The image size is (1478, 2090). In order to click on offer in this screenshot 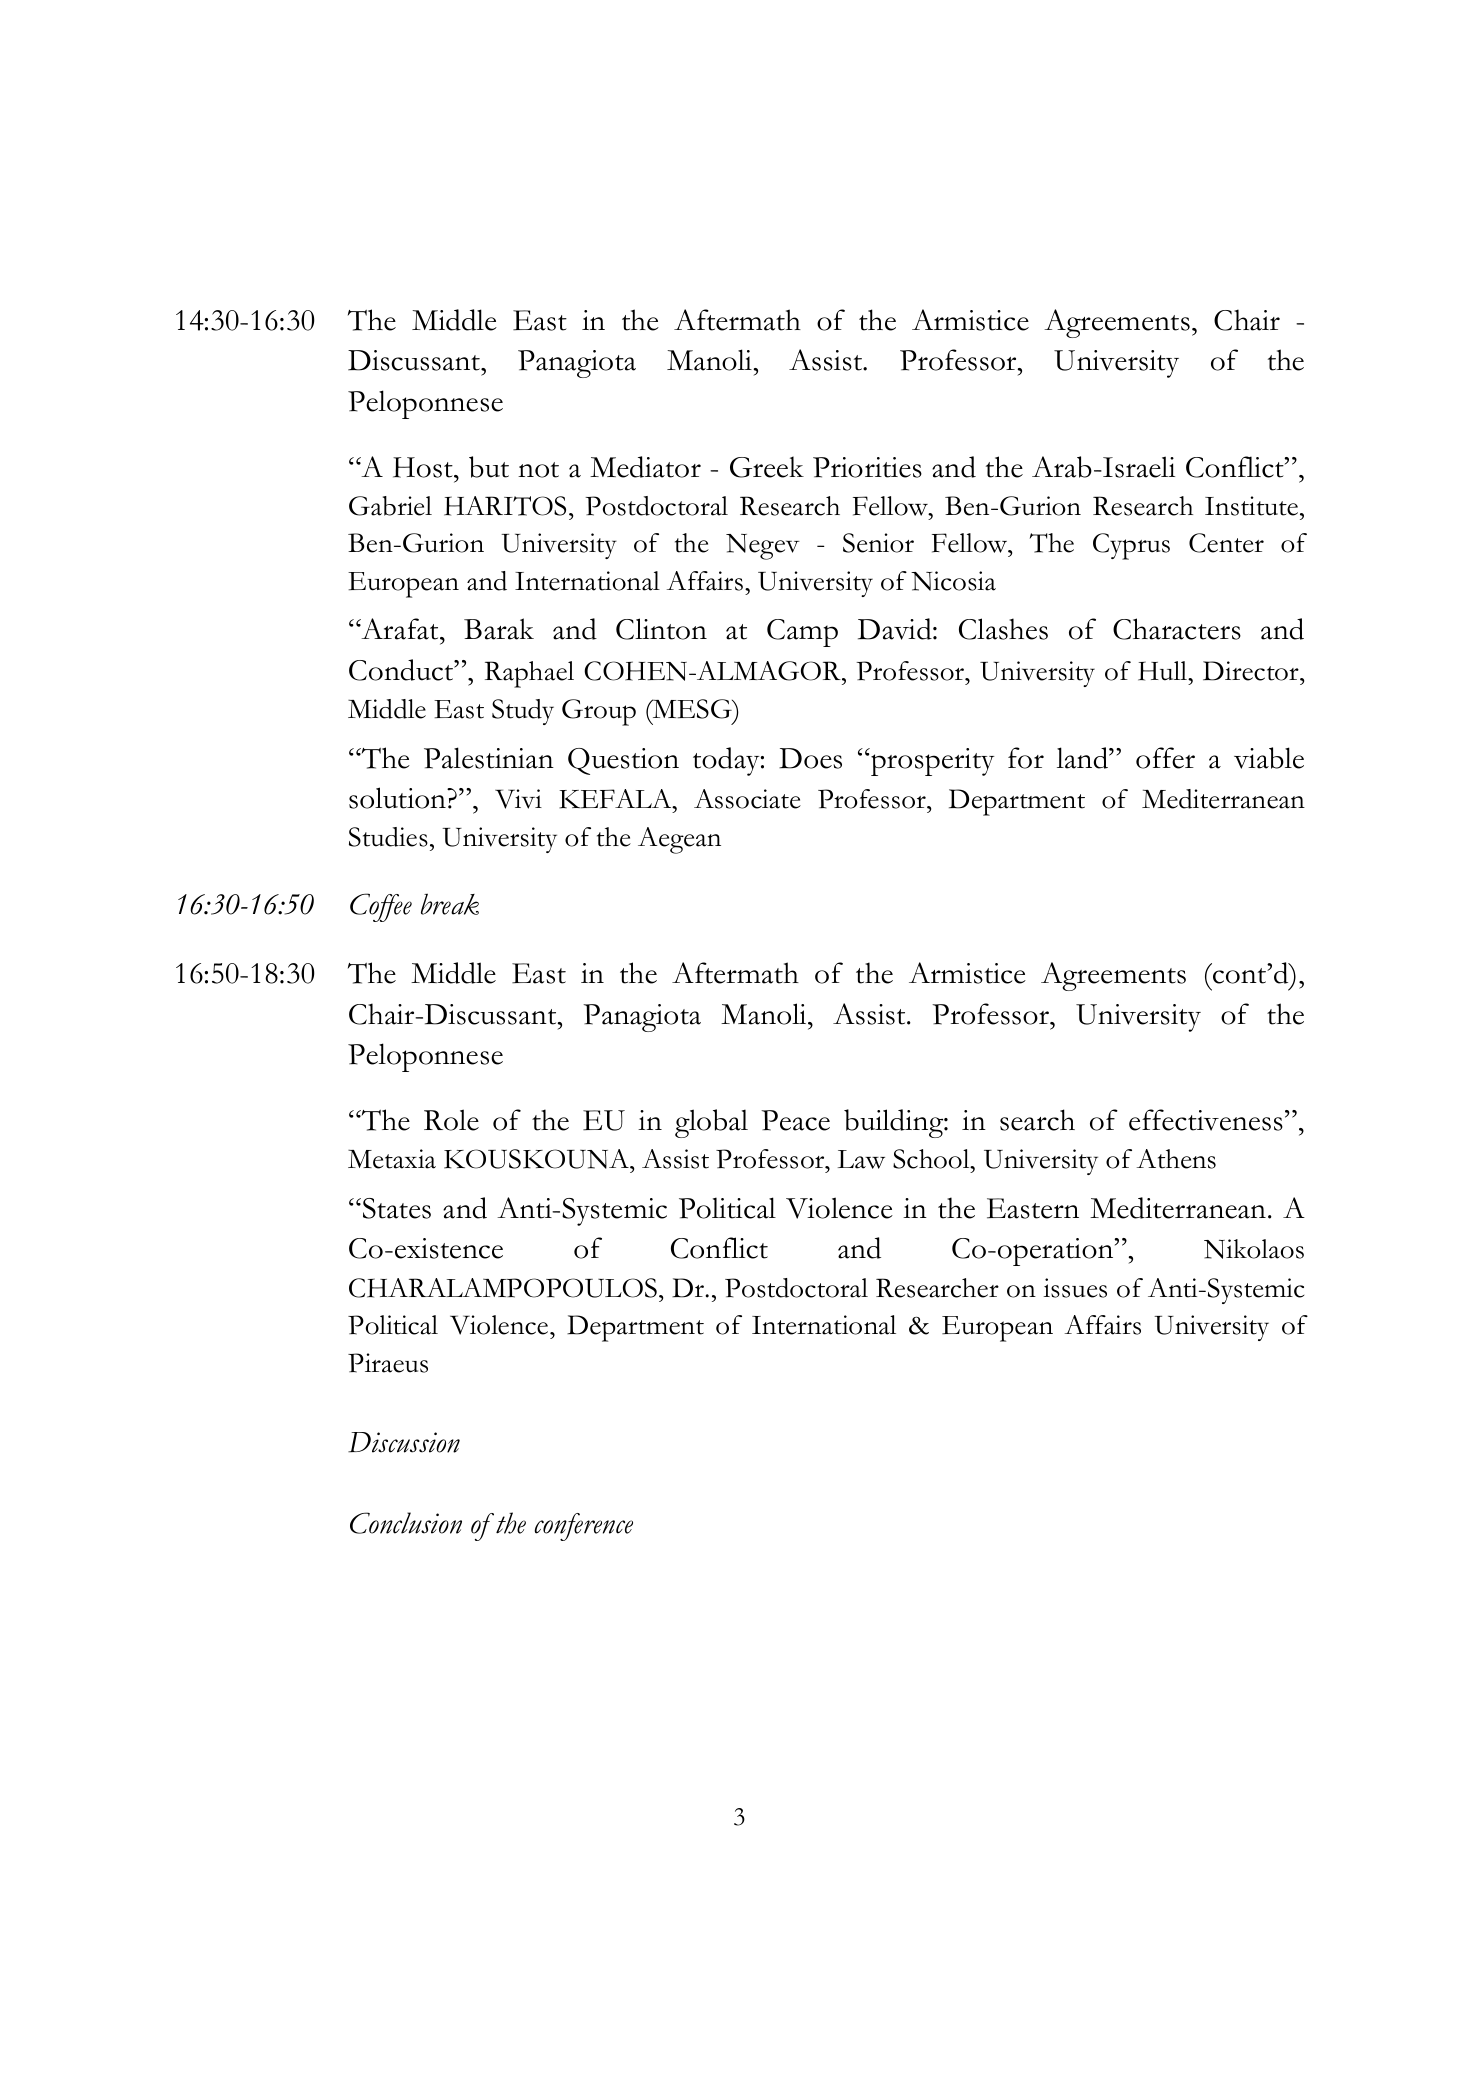, I will do `click(1165, 758)`.
